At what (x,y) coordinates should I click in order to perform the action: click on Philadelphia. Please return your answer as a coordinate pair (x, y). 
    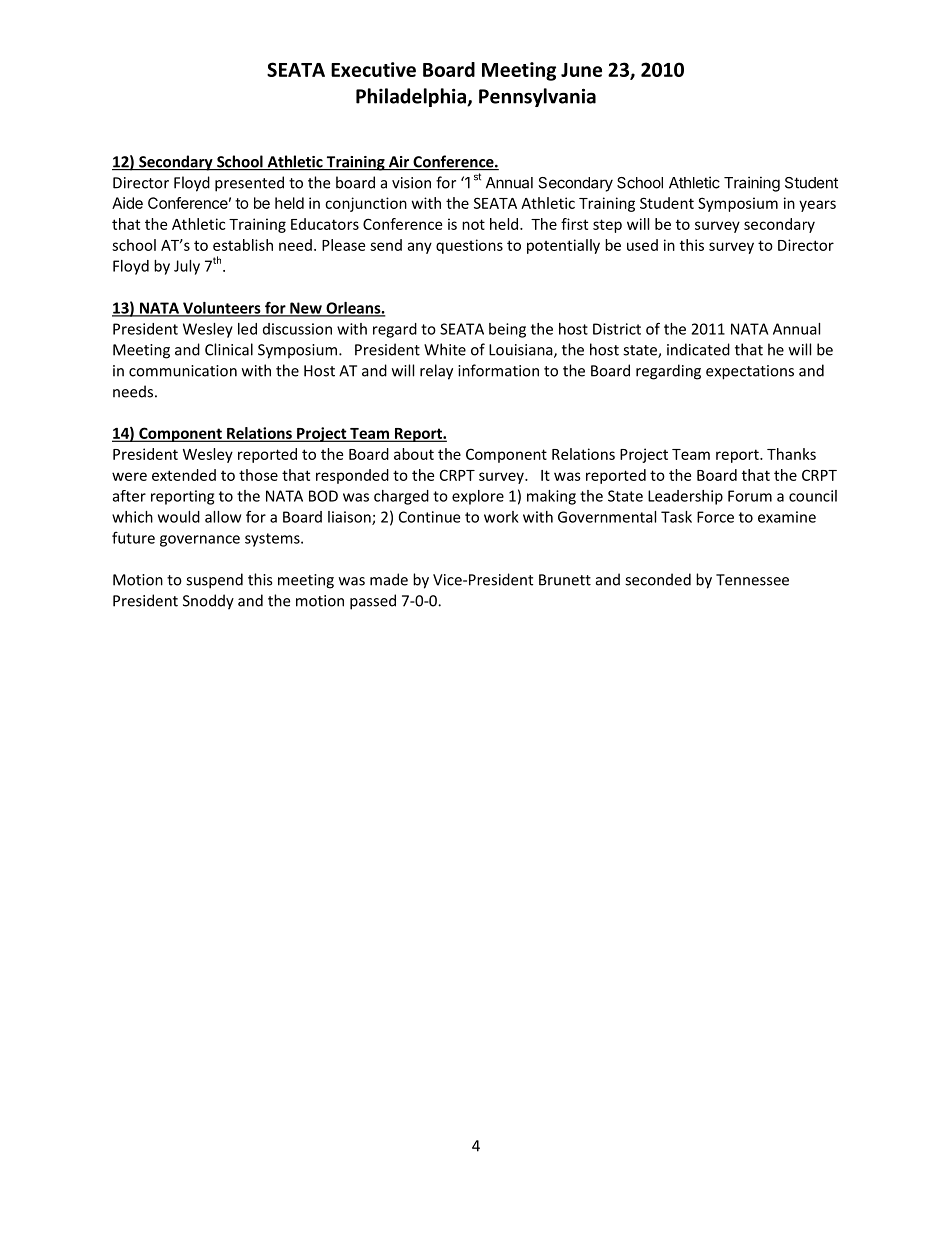
    Looking at the image, I should click on (412, 97).
